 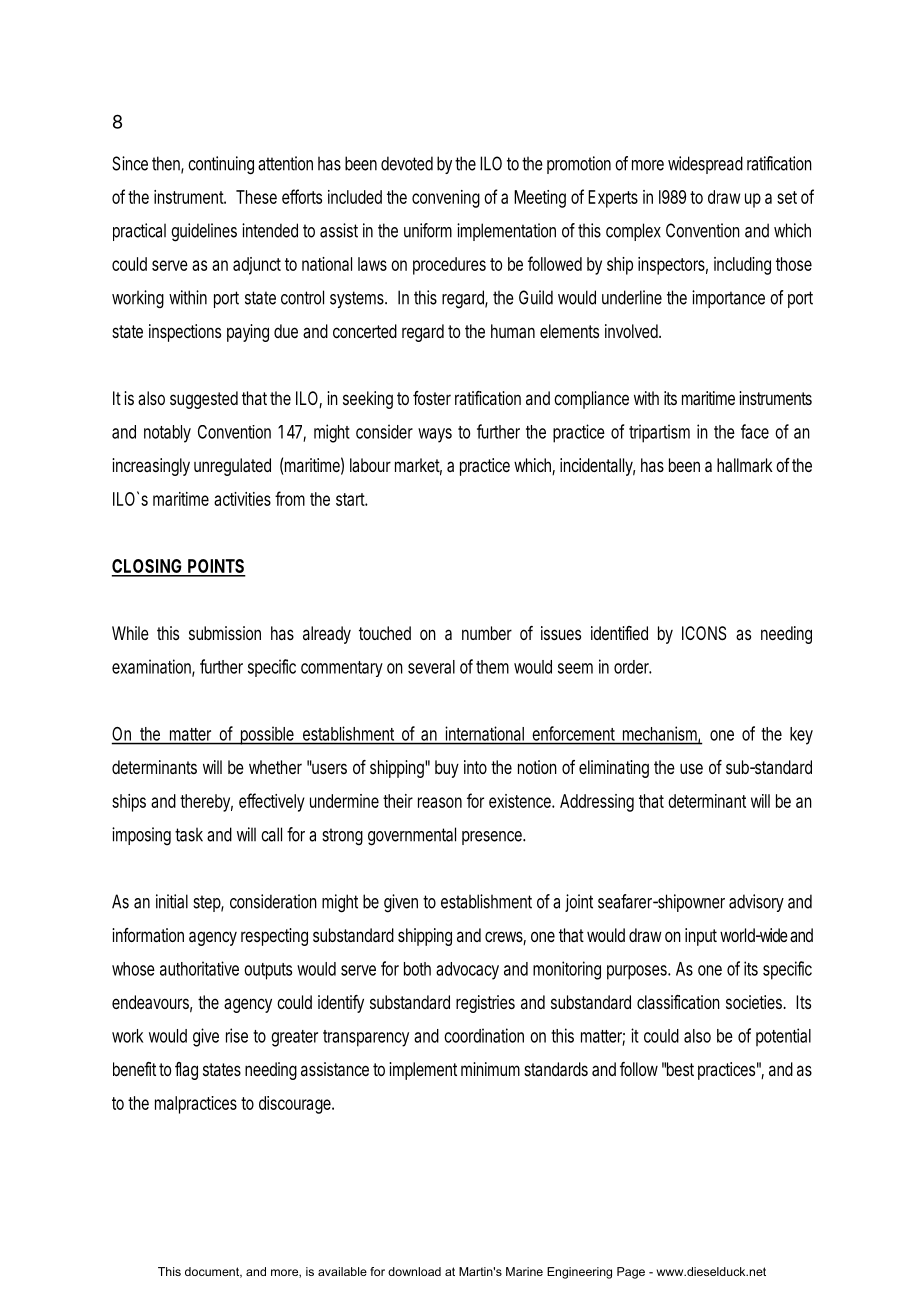 I want to click on thereby, so click(x=206, y=803).
